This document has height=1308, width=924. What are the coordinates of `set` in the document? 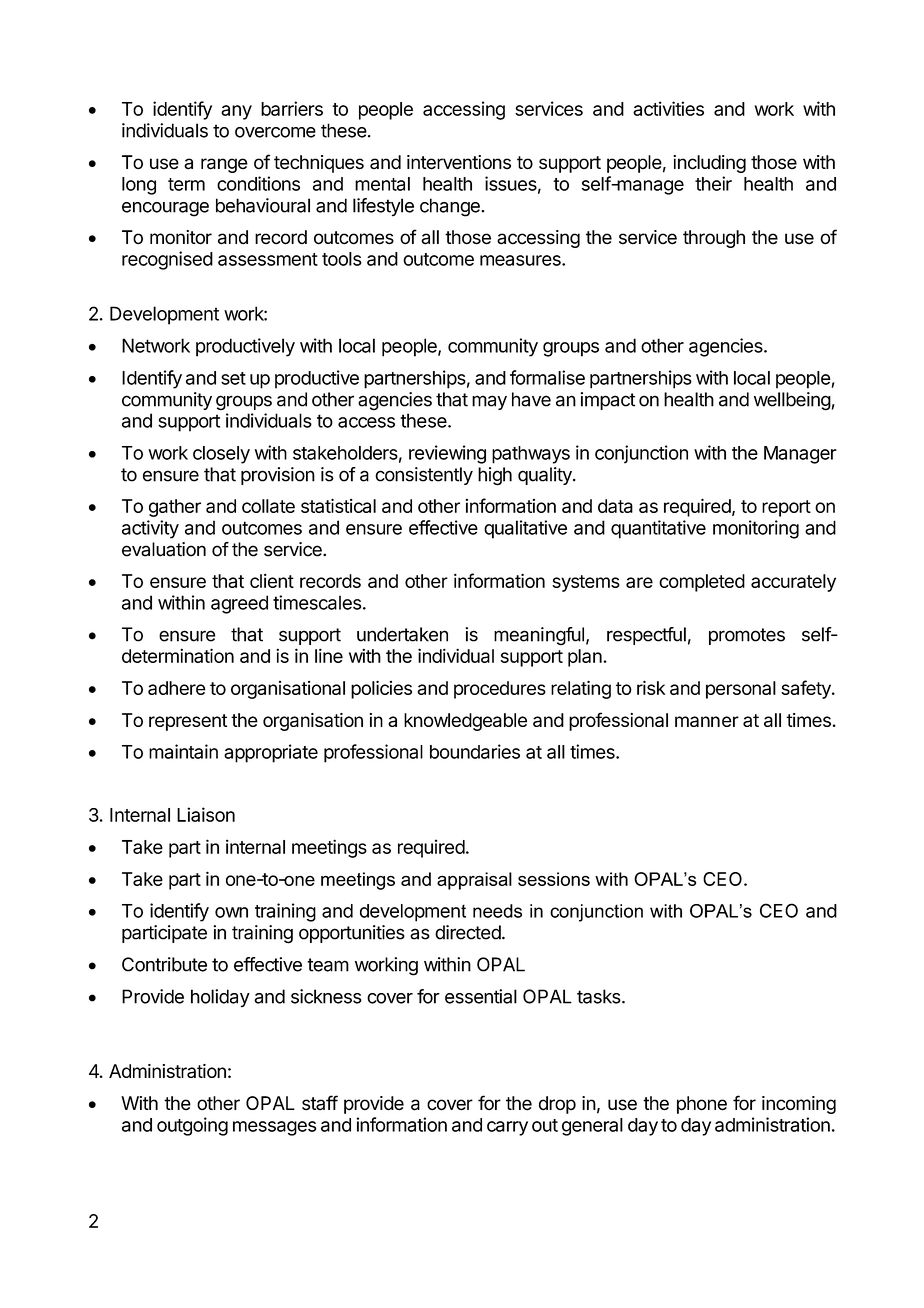 It's located at (233, 378).
